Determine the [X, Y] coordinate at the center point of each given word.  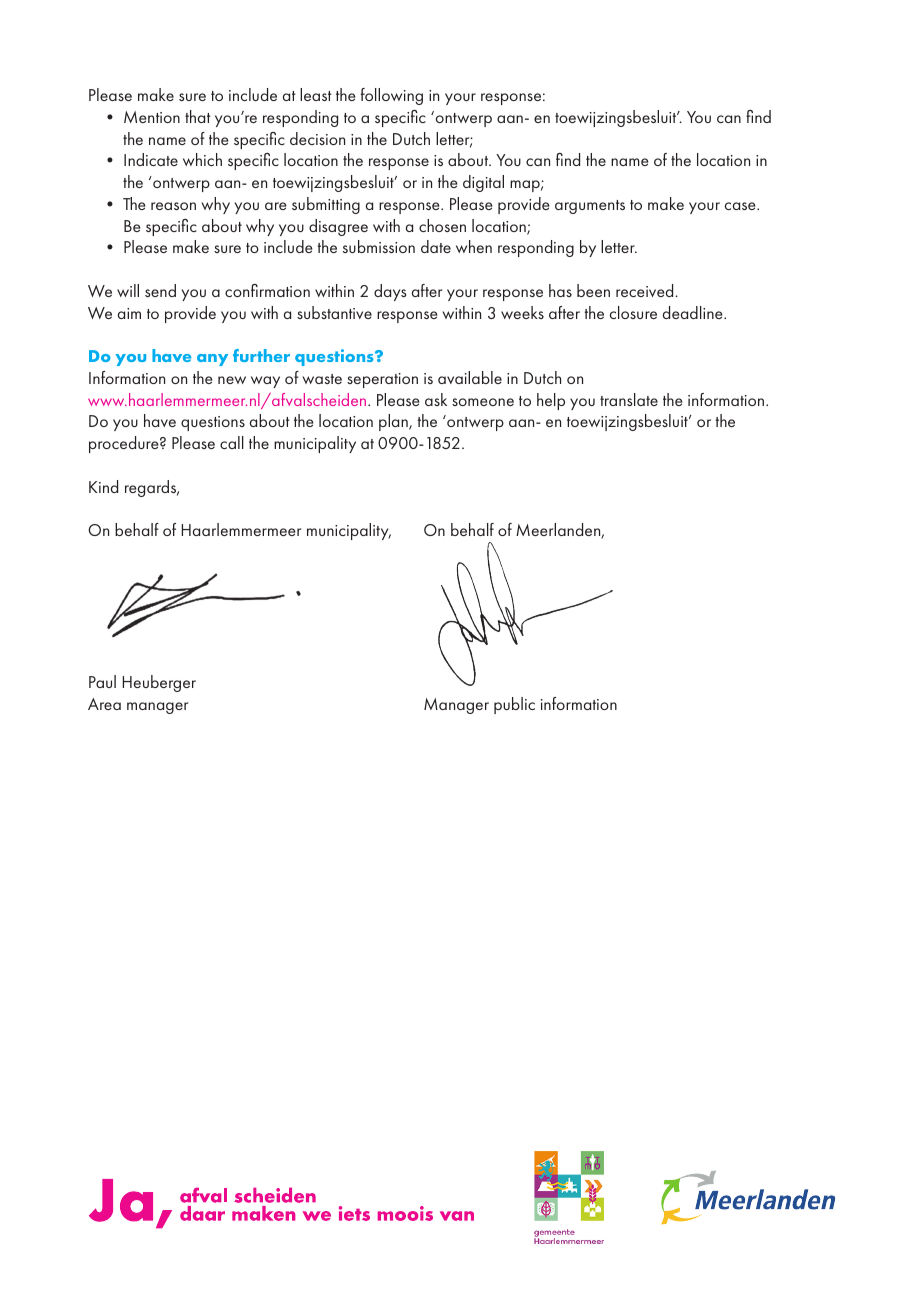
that [198, 116]
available [470, 377]
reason [173, 206]
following [392, 96]
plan [394, 422]
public [514, 705]
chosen [442, 225]
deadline [694, 312]
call [232, 442]
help [551, 401]
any [212, 360]
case [741, 206]
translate [629, 399]
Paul [102, 681]
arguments [590, 207]
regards [152, 488]
